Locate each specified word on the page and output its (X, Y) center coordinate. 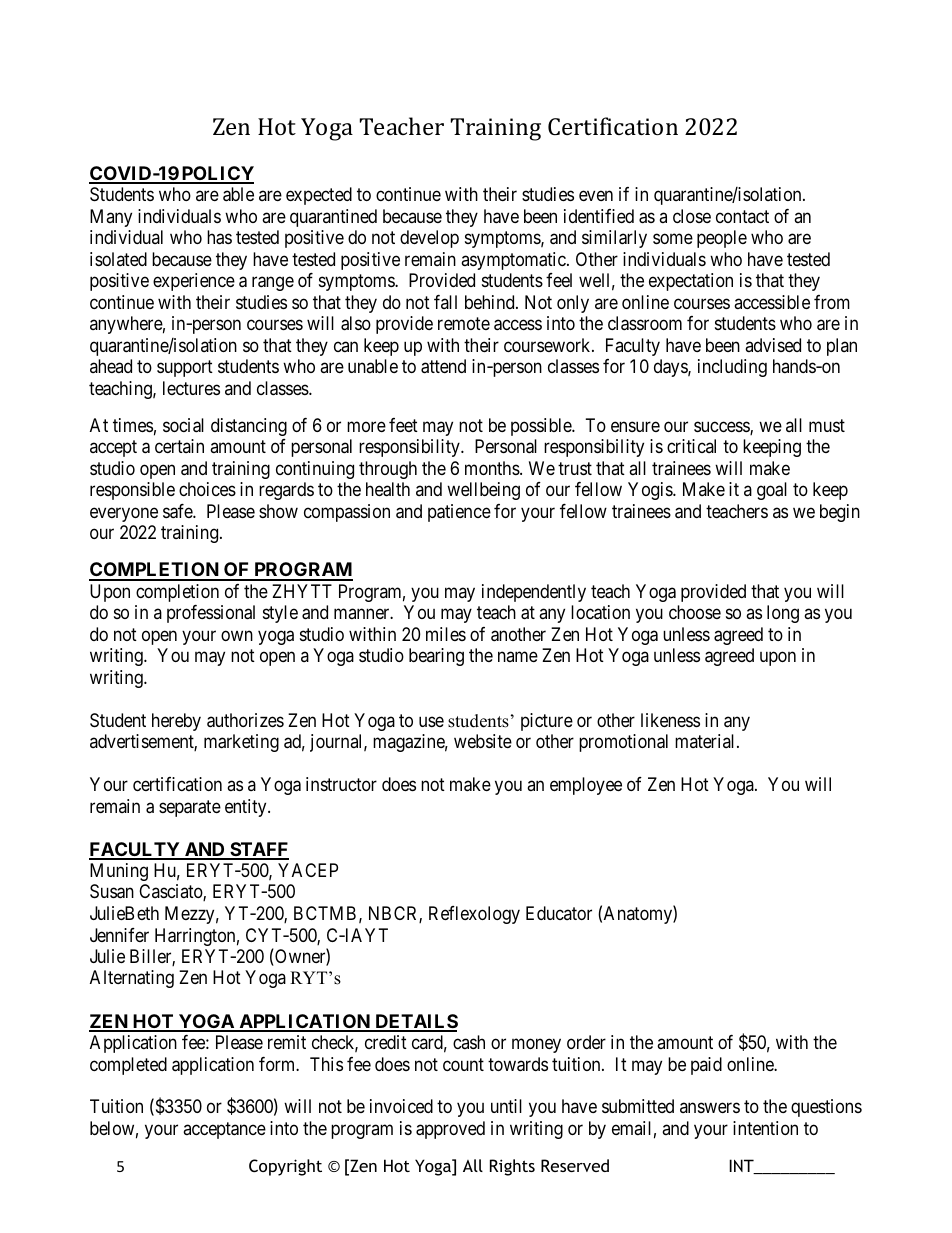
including (732, 368)
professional (211, 614)
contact (742, 216)
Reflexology (474, 915)
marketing (241, 743)
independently (534, 593)
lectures (191, 388)
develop (429, 239)
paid (706, 1066)
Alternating (132, 979)
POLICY (217, 174)
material (706, 741)
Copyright (285, 1167)
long (783, 614)
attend (443, 366)
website (483, 741)
